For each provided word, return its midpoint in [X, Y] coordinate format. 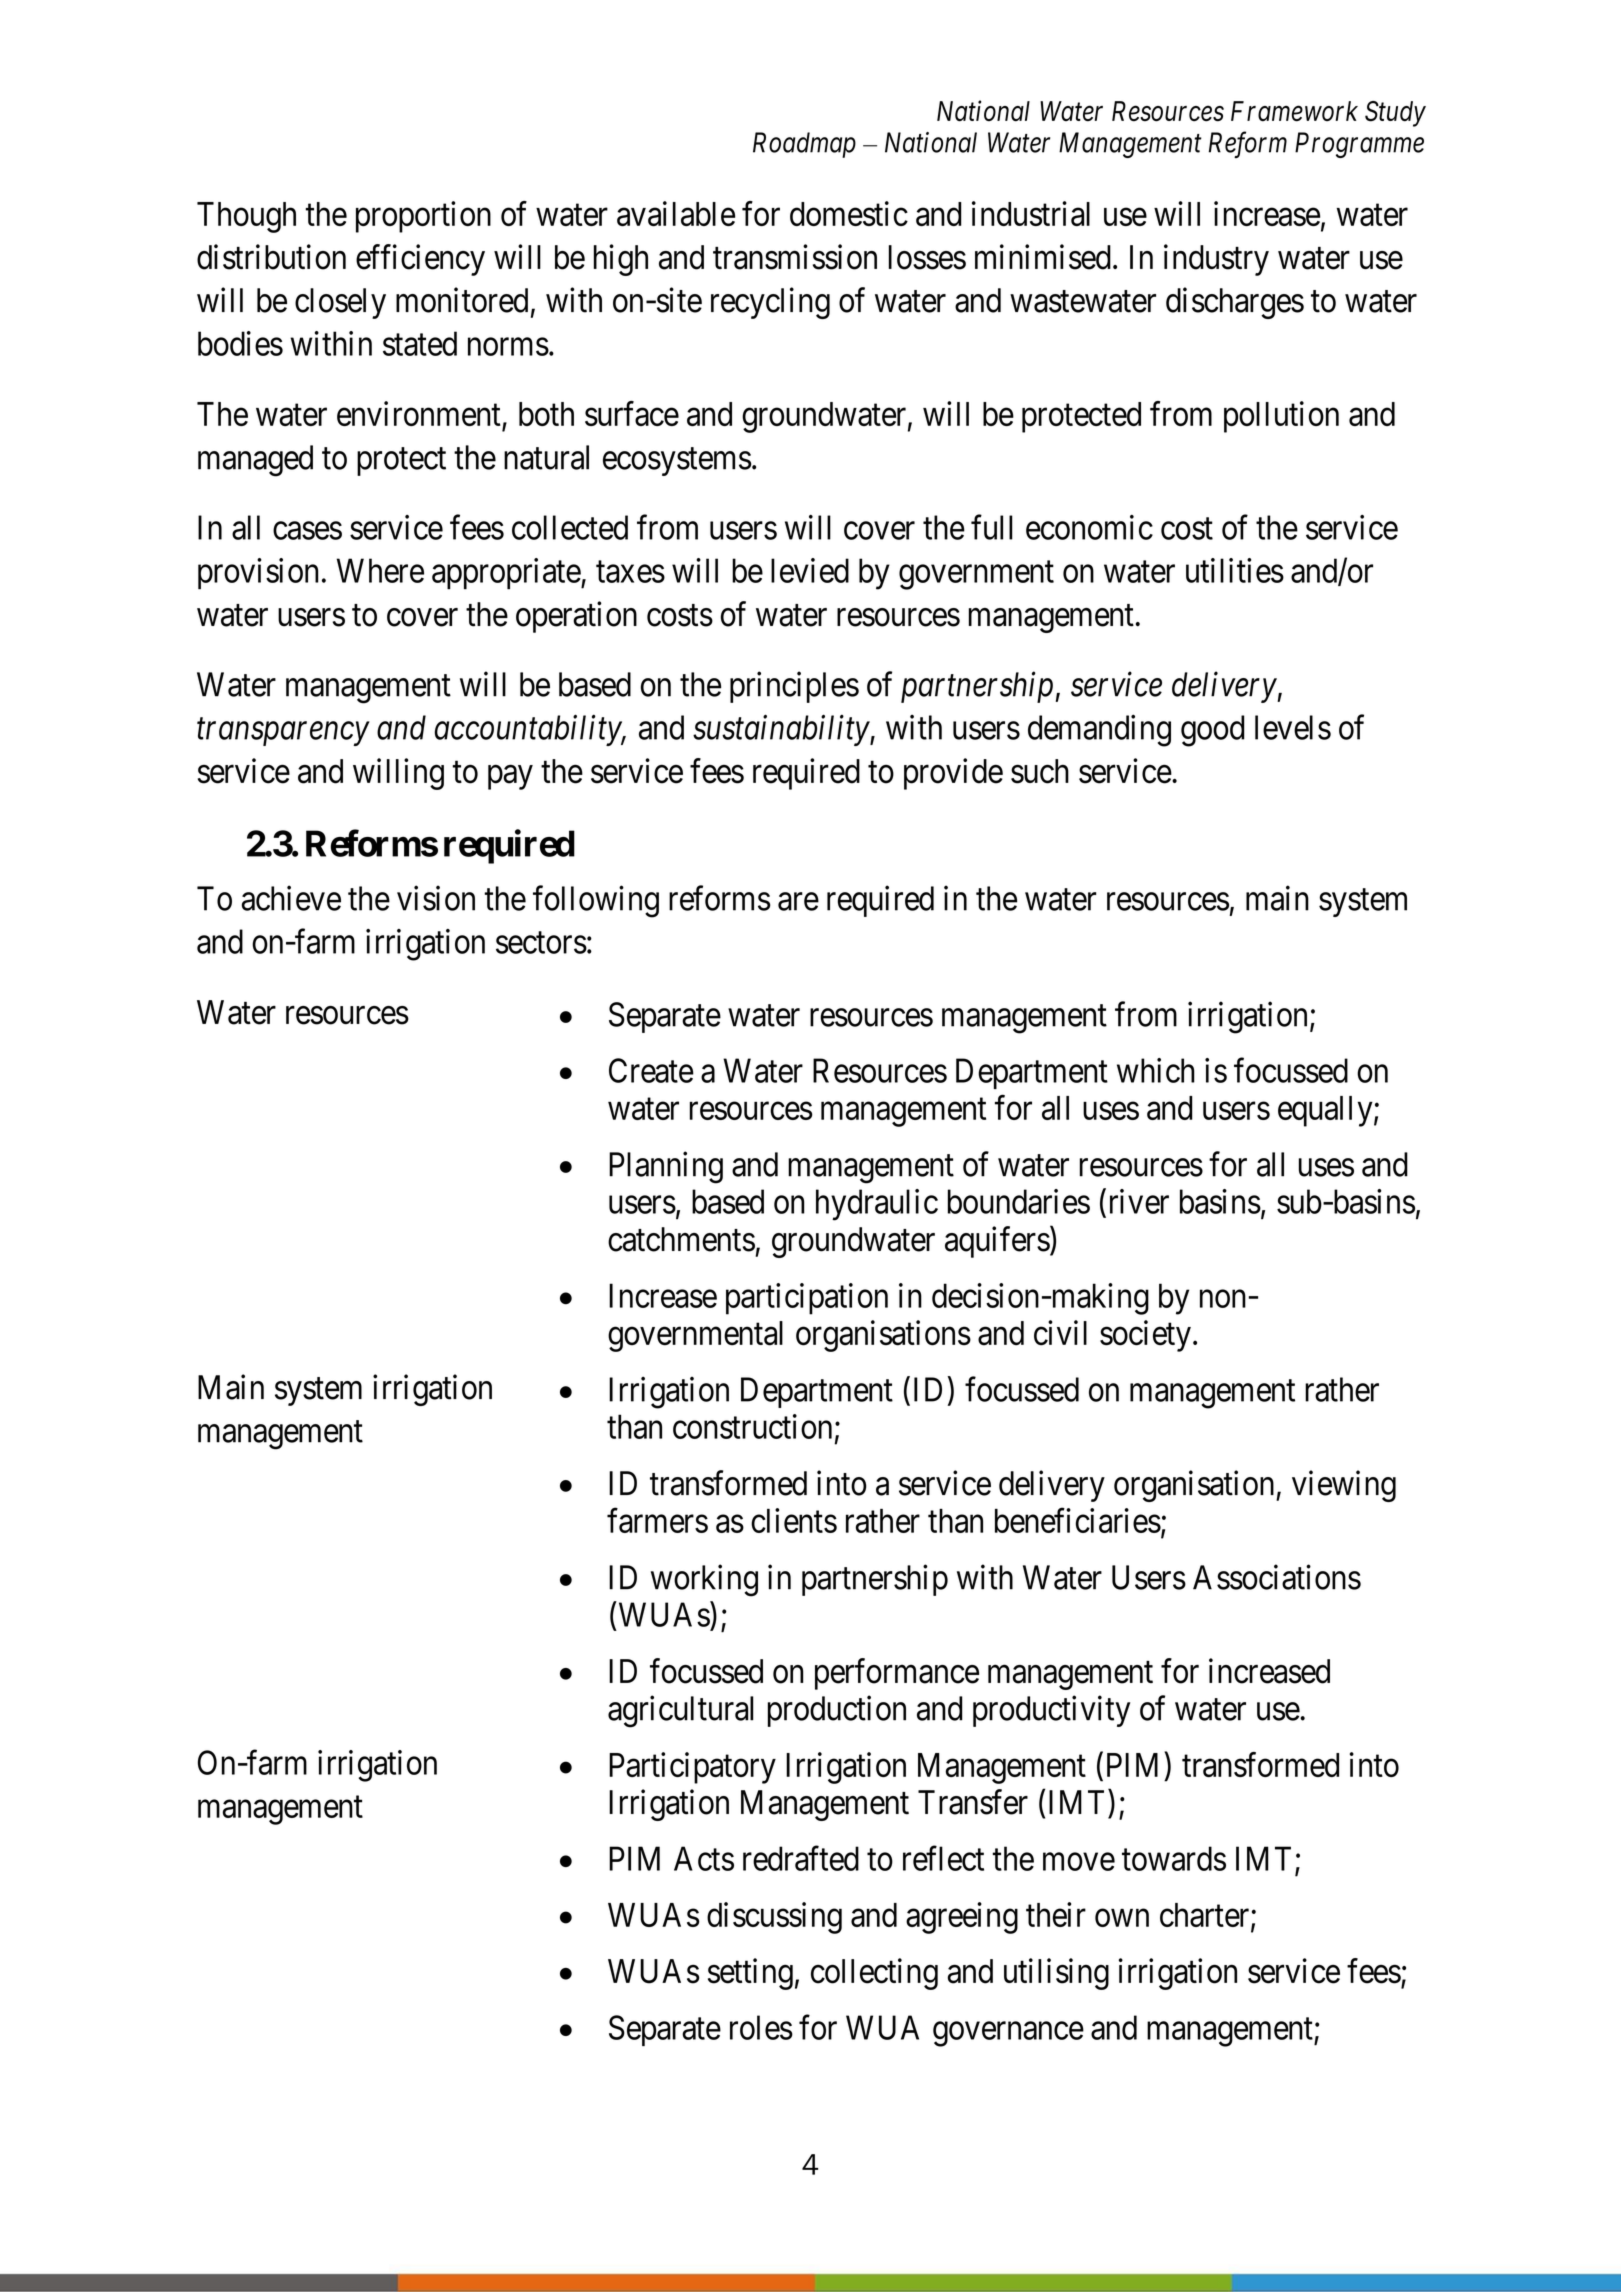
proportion [423, 217]
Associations [1277, 1577]
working [704, 1580]
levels [1293, 727]
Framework [1294, 111]
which [1156, 1070]
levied [810, 570]
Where [380, 570]
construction [752, 1426]
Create [651, 1070]
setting [750, 1974]
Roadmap [804, 145]
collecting [874, 1974]
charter [1206, 1916]
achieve [291, 898]
